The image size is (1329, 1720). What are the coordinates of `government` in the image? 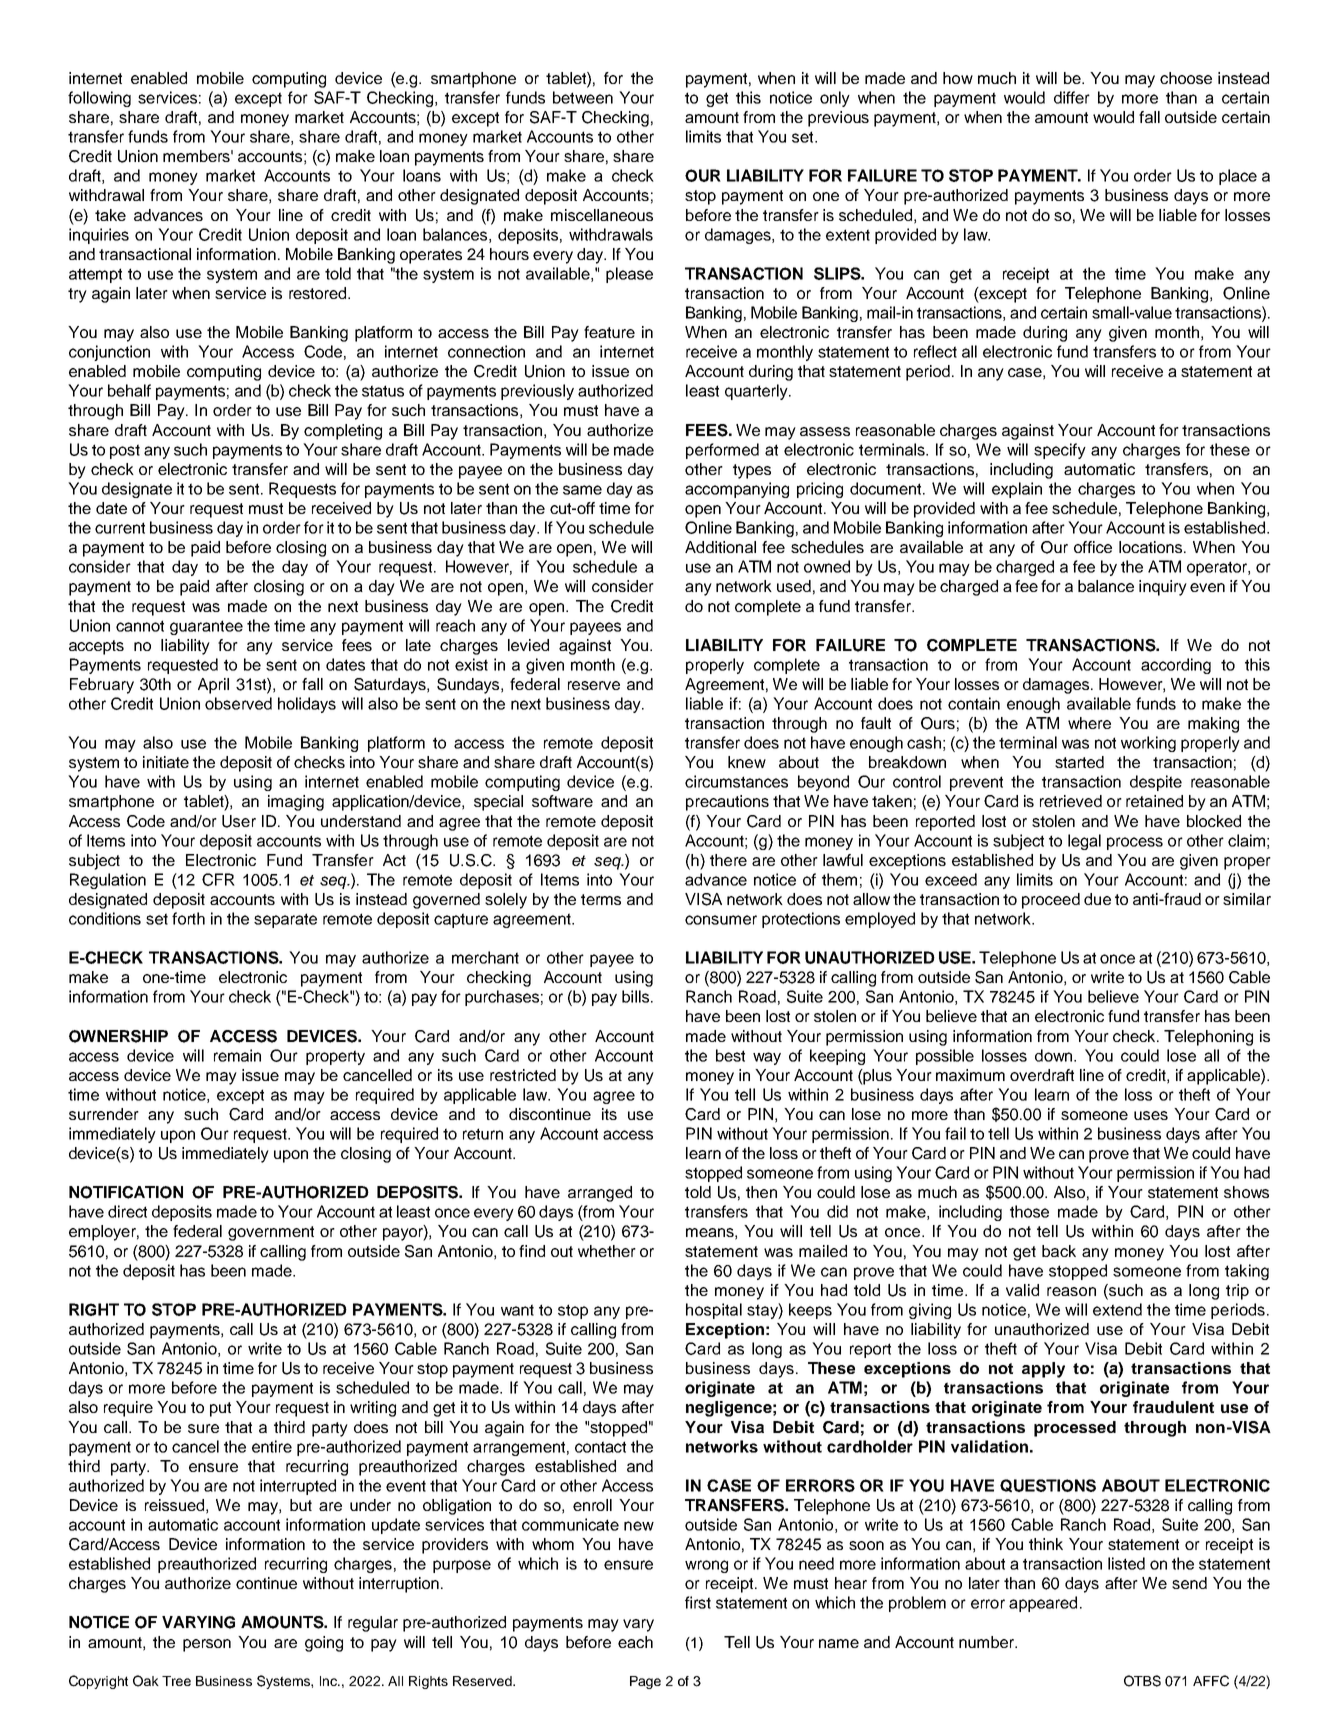 It's located at (271, 1233).
